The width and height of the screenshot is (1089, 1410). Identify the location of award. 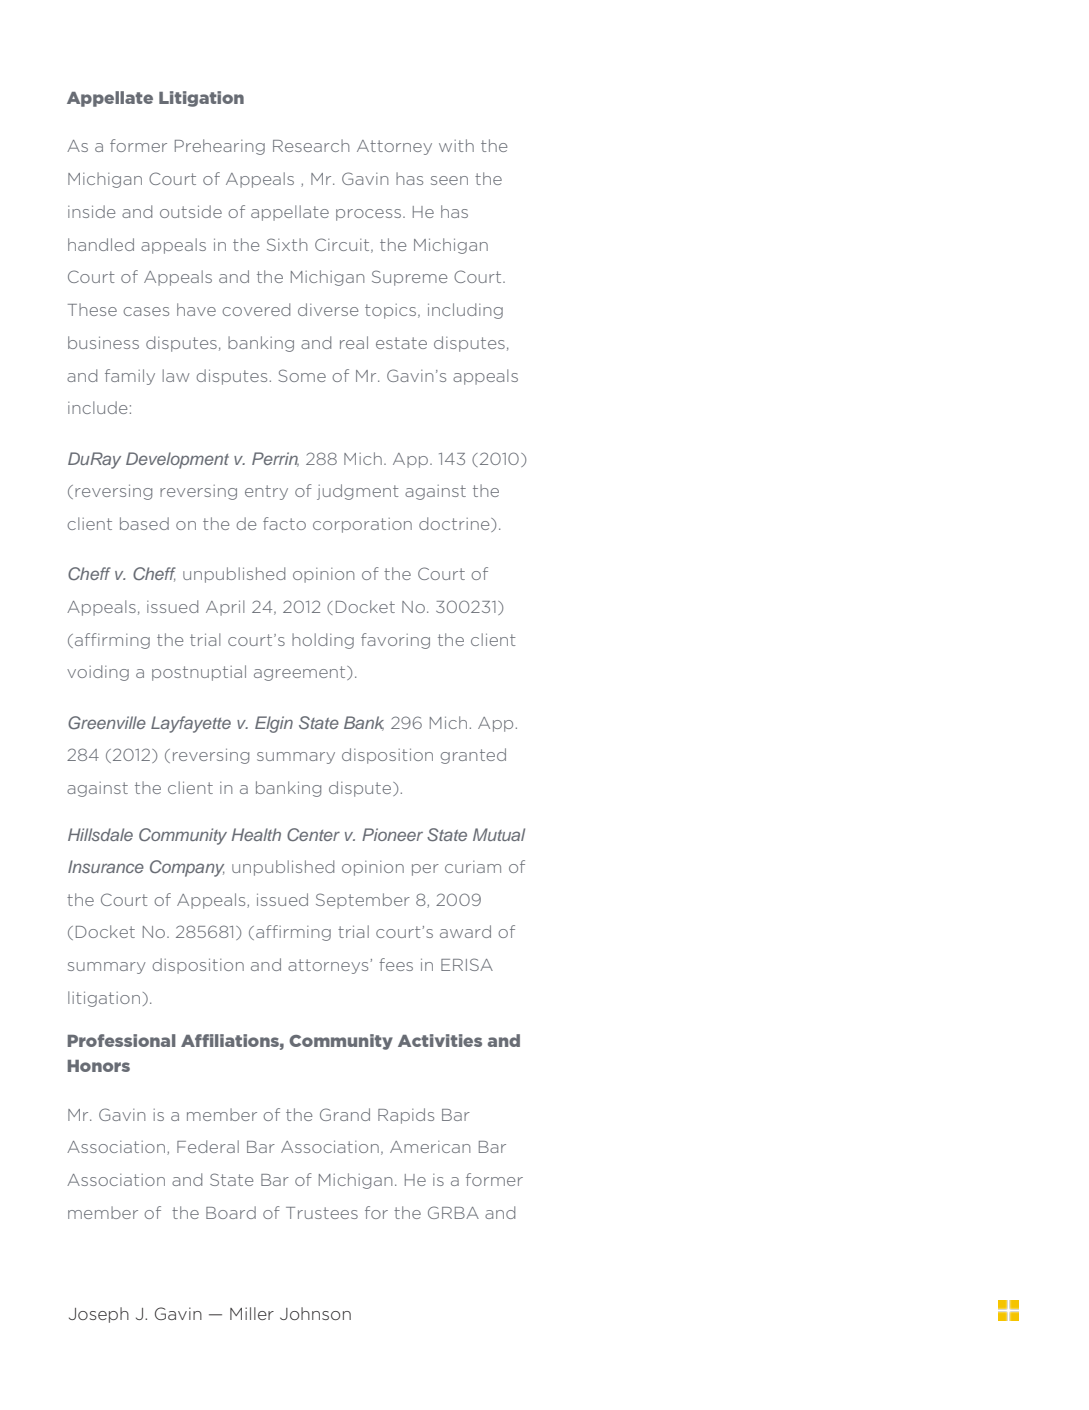
(465, 931).
